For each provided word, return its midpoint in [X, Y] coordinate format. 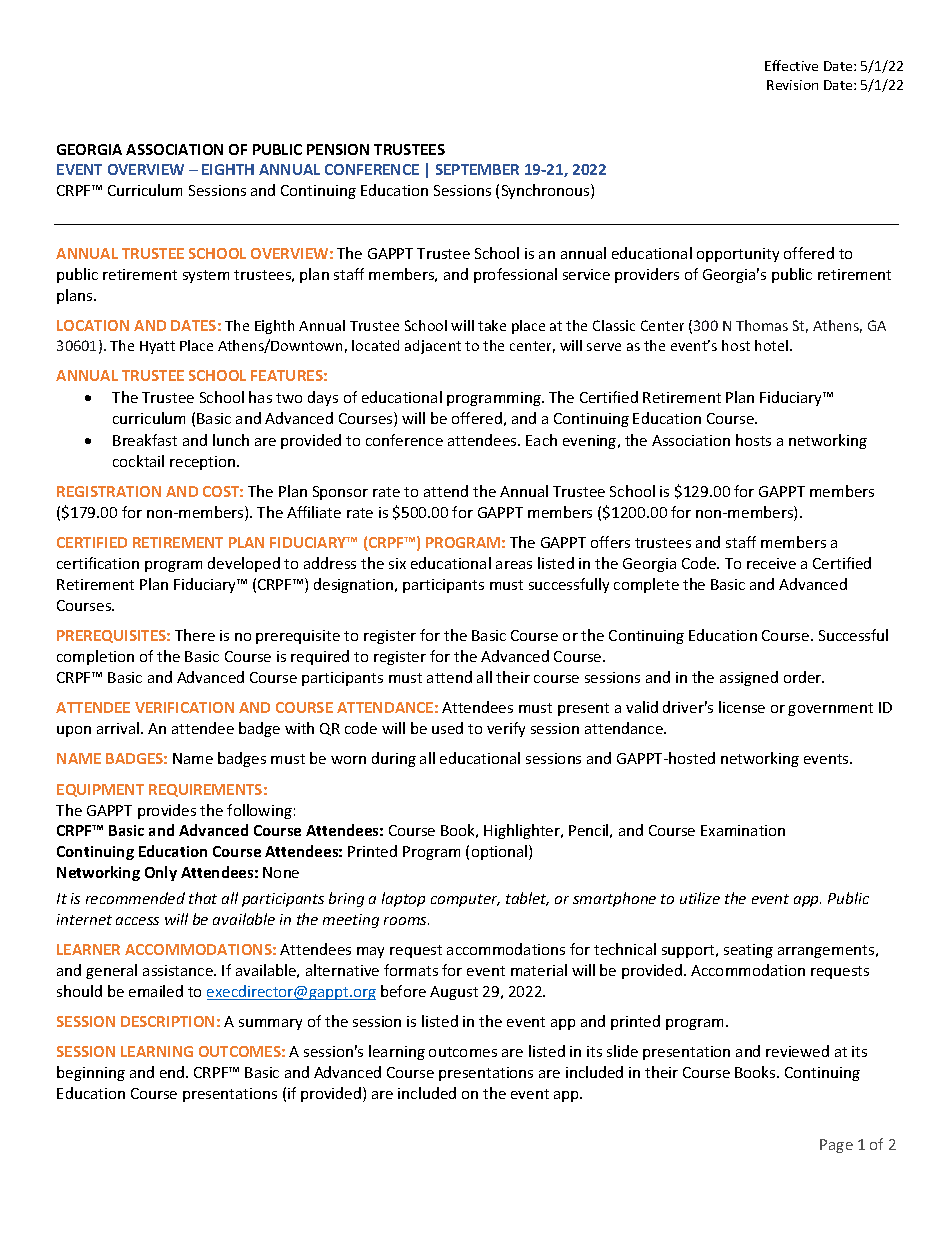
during [394, 759]
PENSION [338, 149]
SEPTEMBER [477, 169]
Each [541, 440]
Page [836, 1146]
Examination [743, 830]
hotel [771, 345]
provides [167, 811]
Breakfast [145, 440]
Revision [792, 85]
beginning [91, 1073]
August [454, 993]
